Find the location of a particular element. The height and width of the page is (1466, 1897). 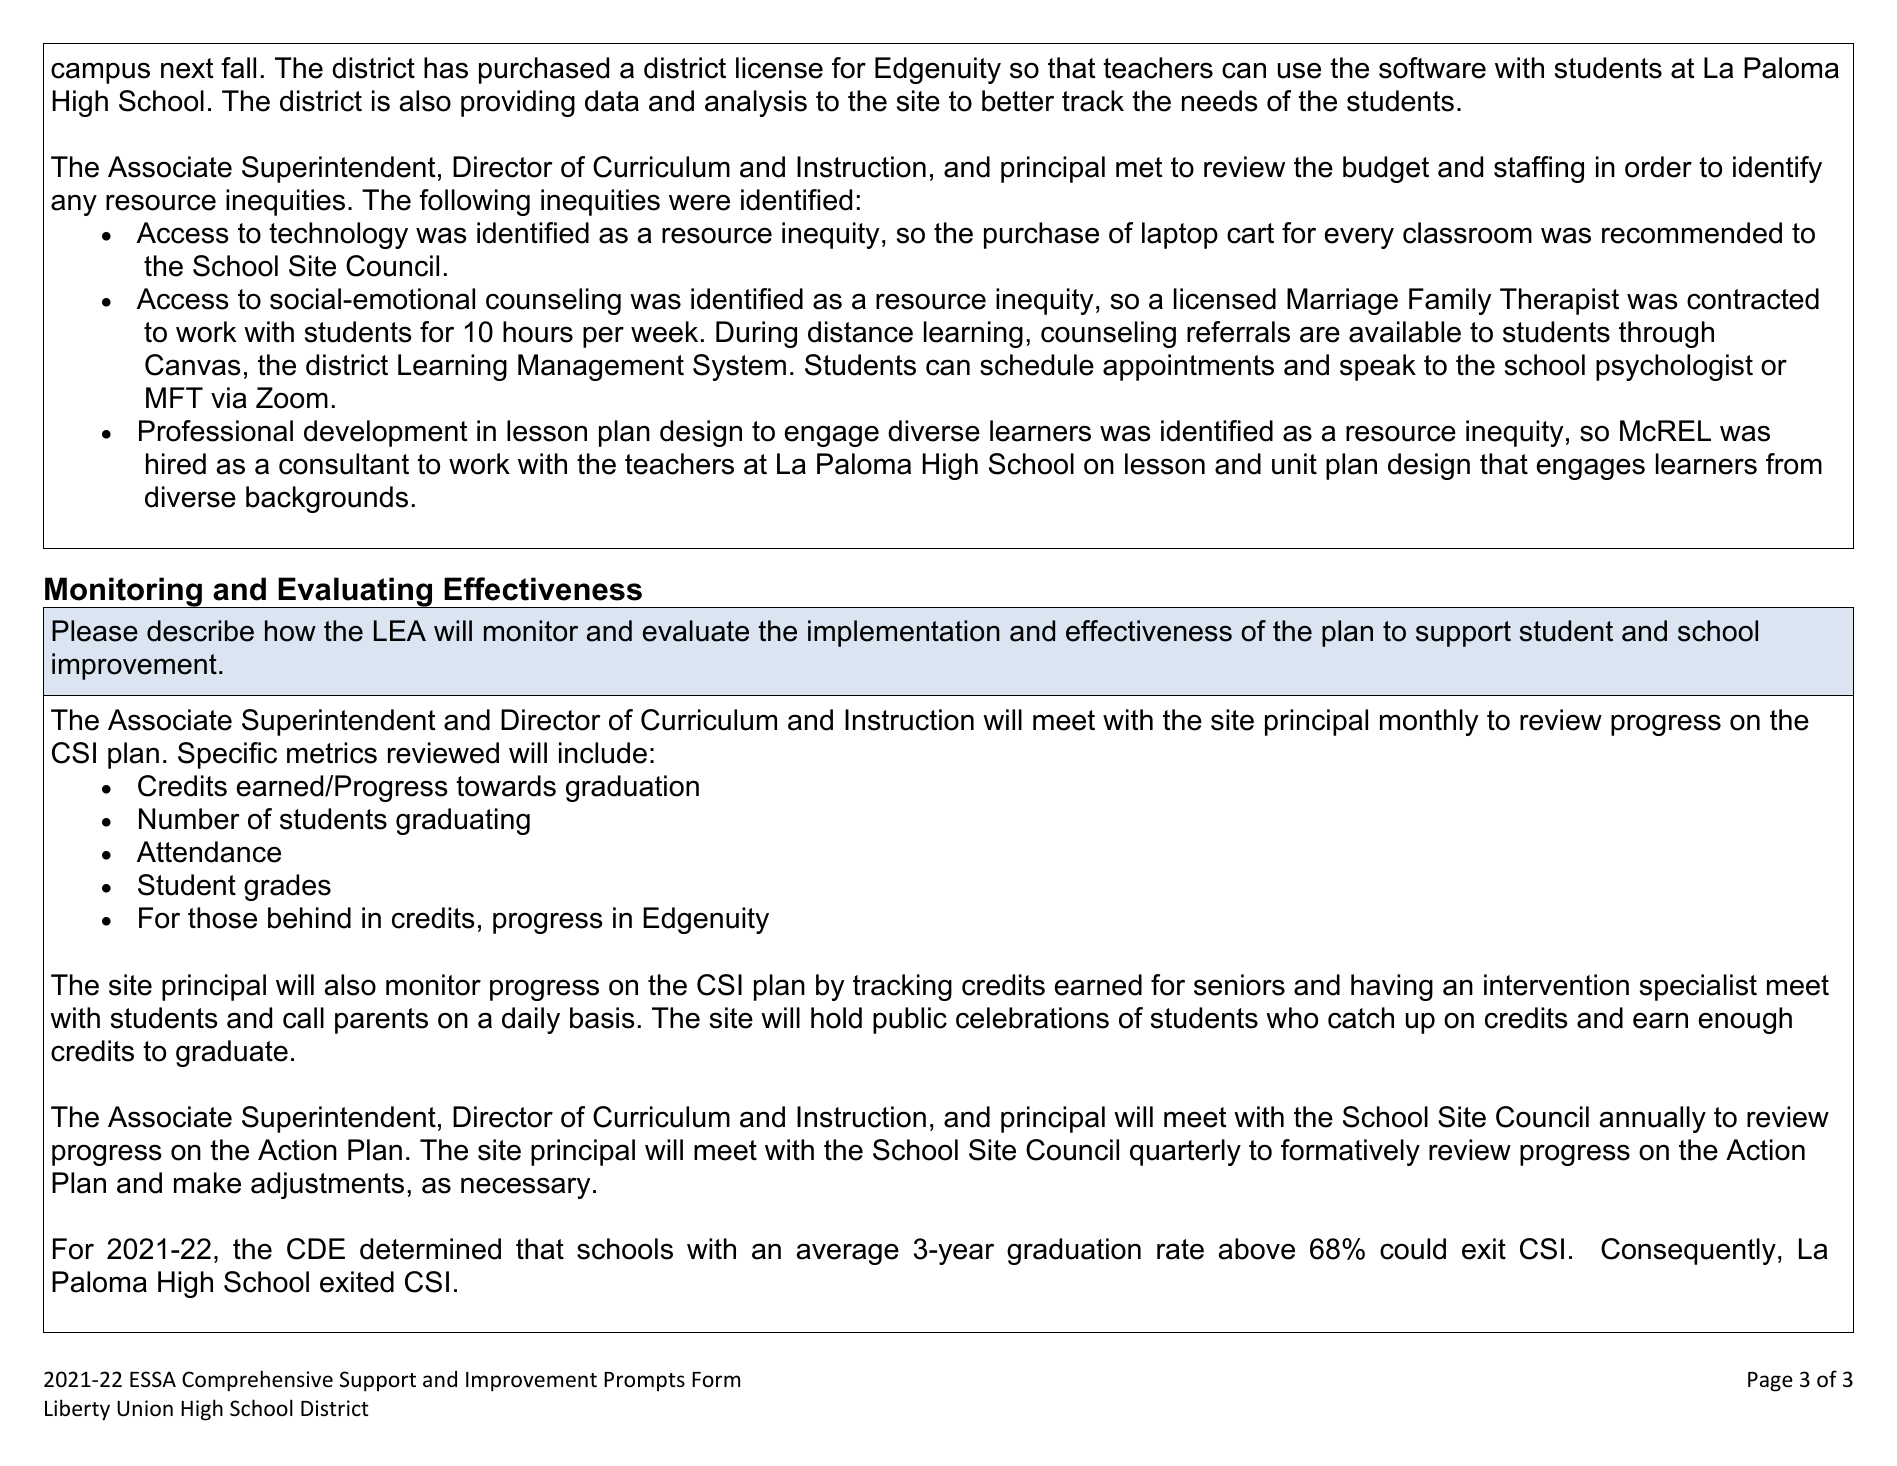

Page is located at coordinates (1770, 1382).
